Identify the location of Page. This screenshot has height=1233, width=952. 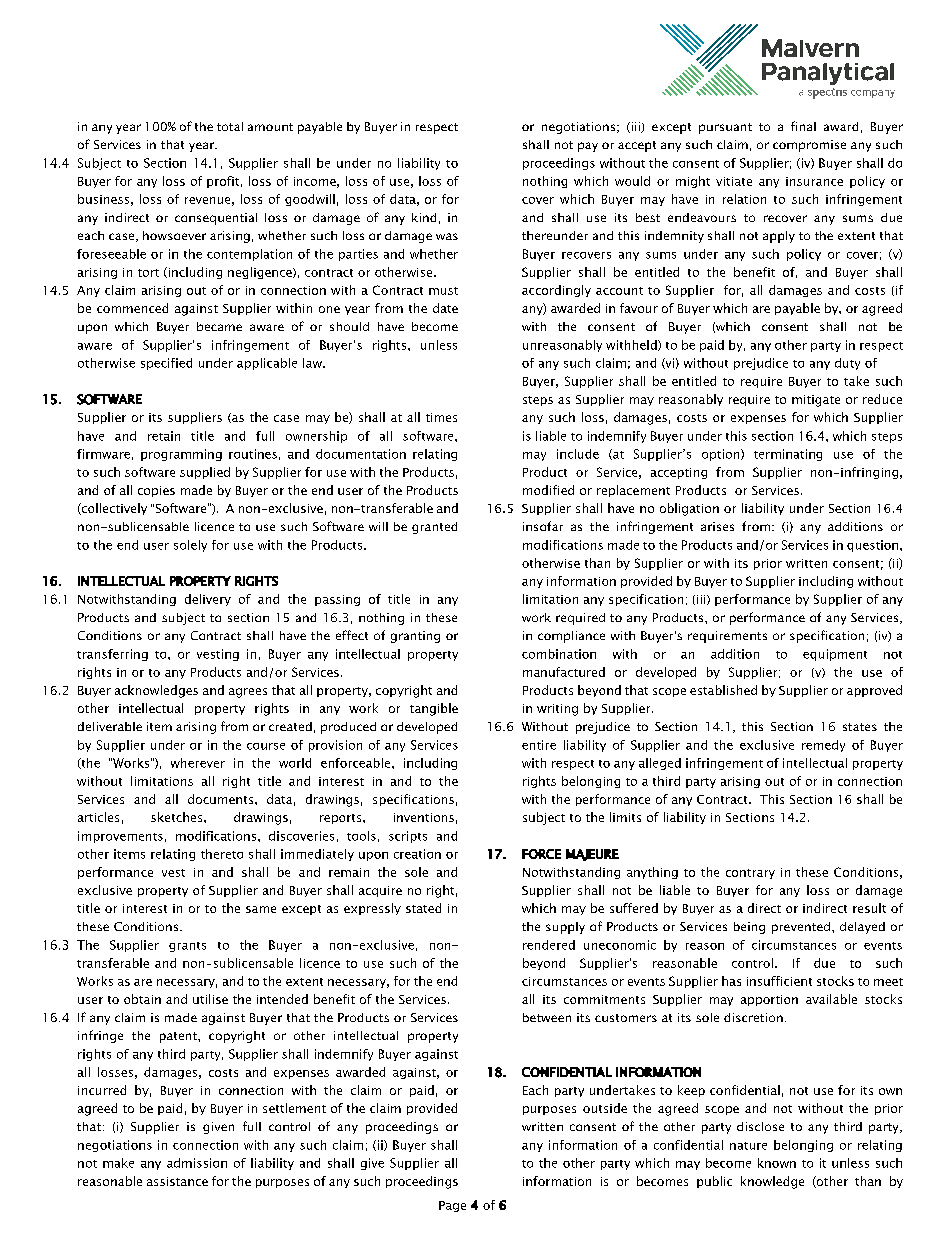
(452, 1206).
